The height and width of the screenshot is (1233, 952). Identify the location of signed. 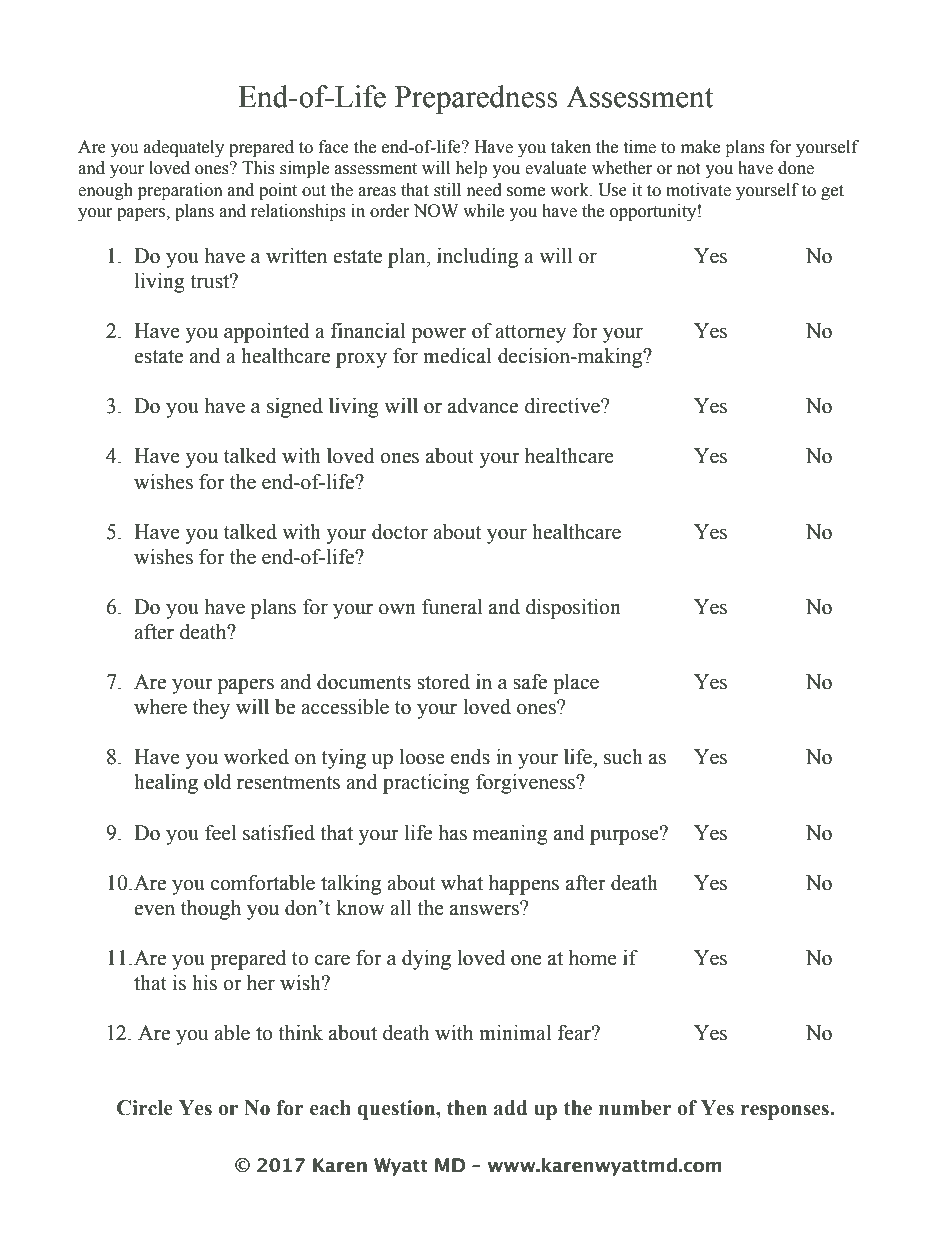
(295, 408).
